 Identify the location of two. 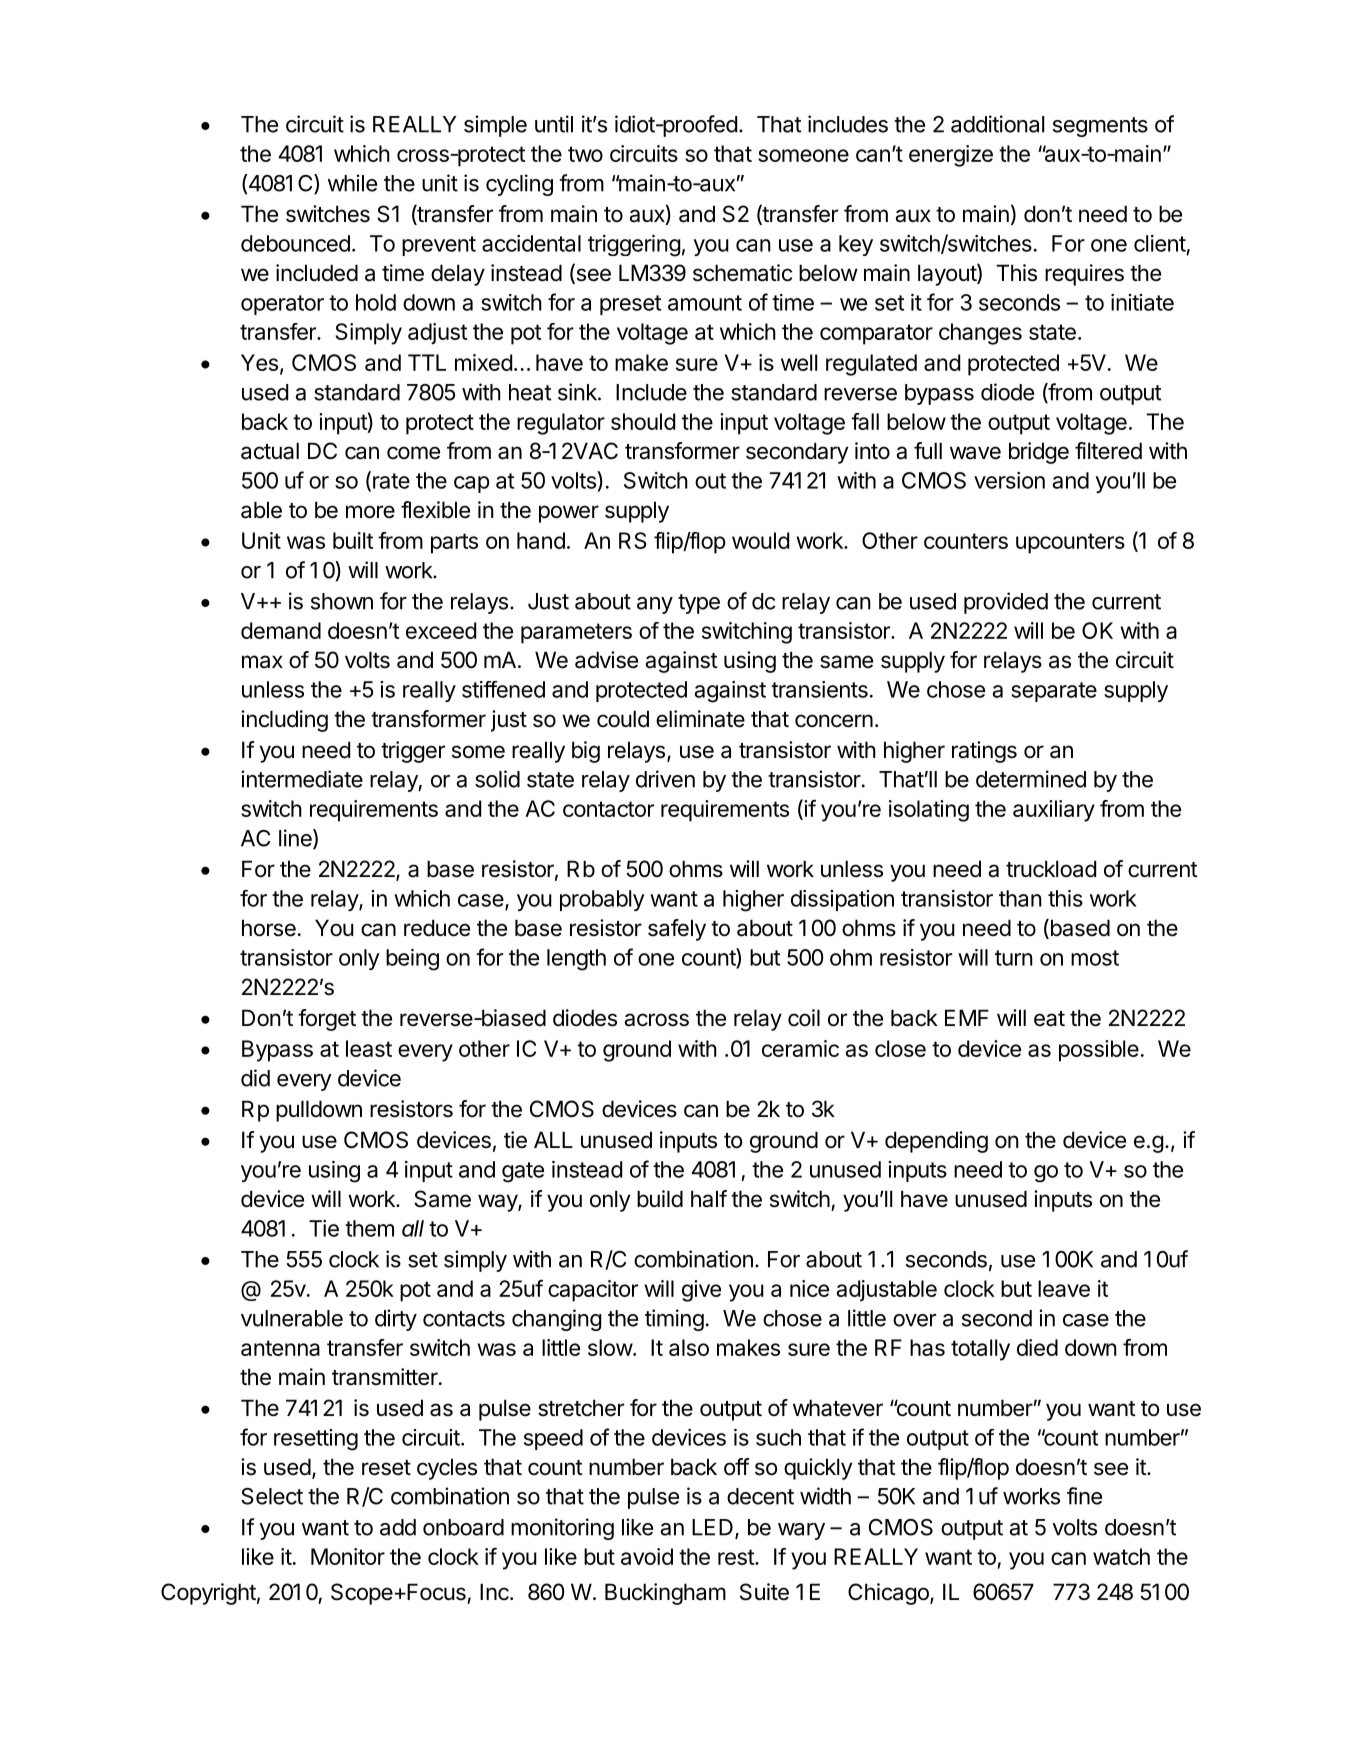
(585, 154).
